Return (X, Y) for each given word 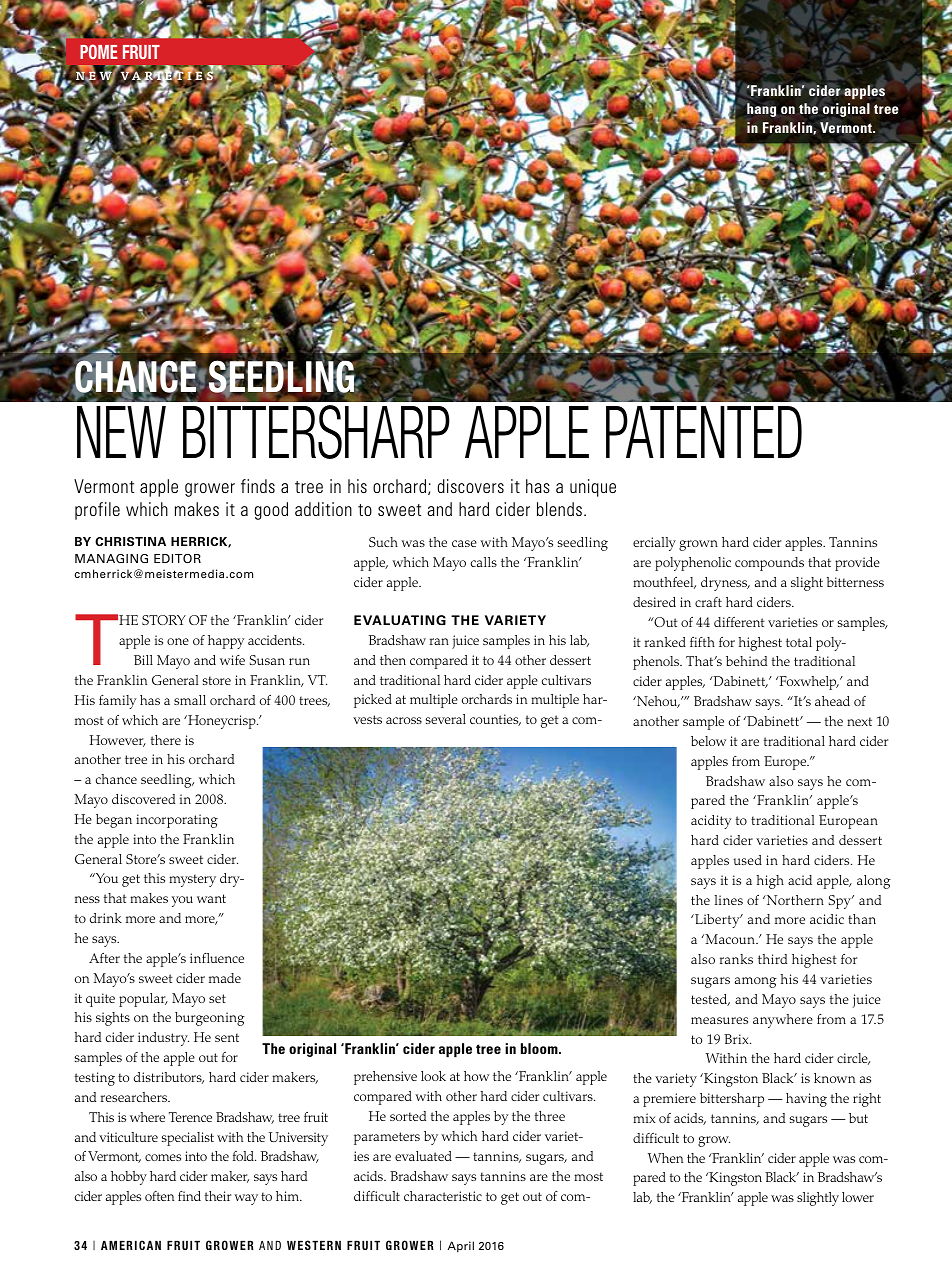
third (772, 959)
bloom (540, 1048)
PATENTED (704, 432)
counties (495, 720)
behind (746, 661)
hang (761, 110)
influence (217, 958)
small (190, 700)
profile (97, 511)
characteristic (443, 1196)
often (159, 1196)
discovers (470, 486)
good (271, 511)
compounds (769, 564)
